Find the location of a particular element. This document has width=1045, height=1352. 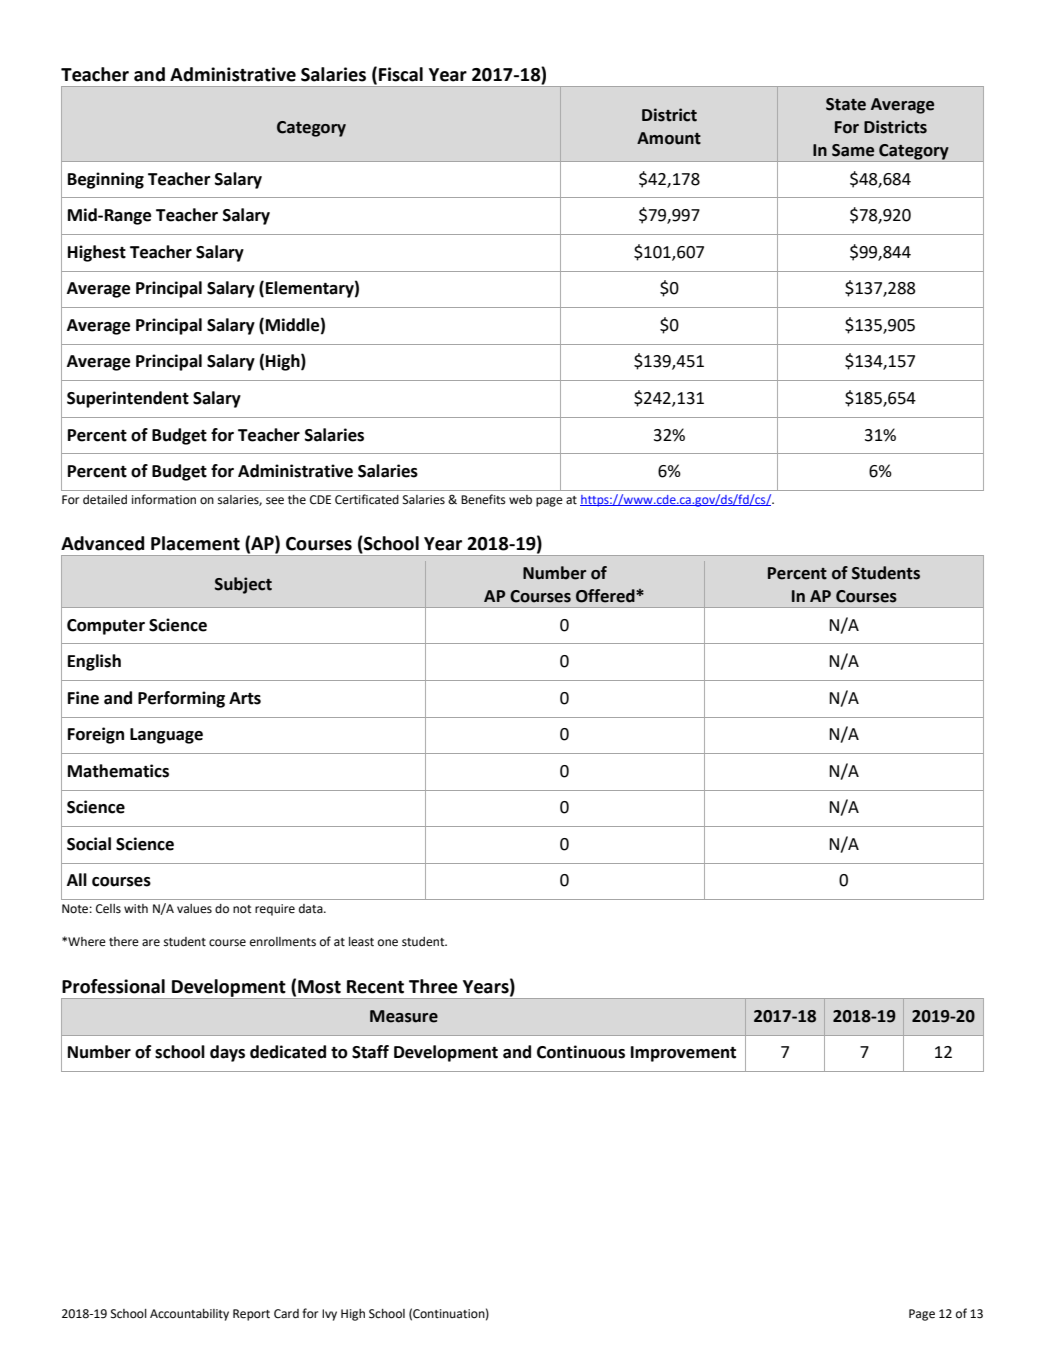

one is located at coordinates (388, 943).
